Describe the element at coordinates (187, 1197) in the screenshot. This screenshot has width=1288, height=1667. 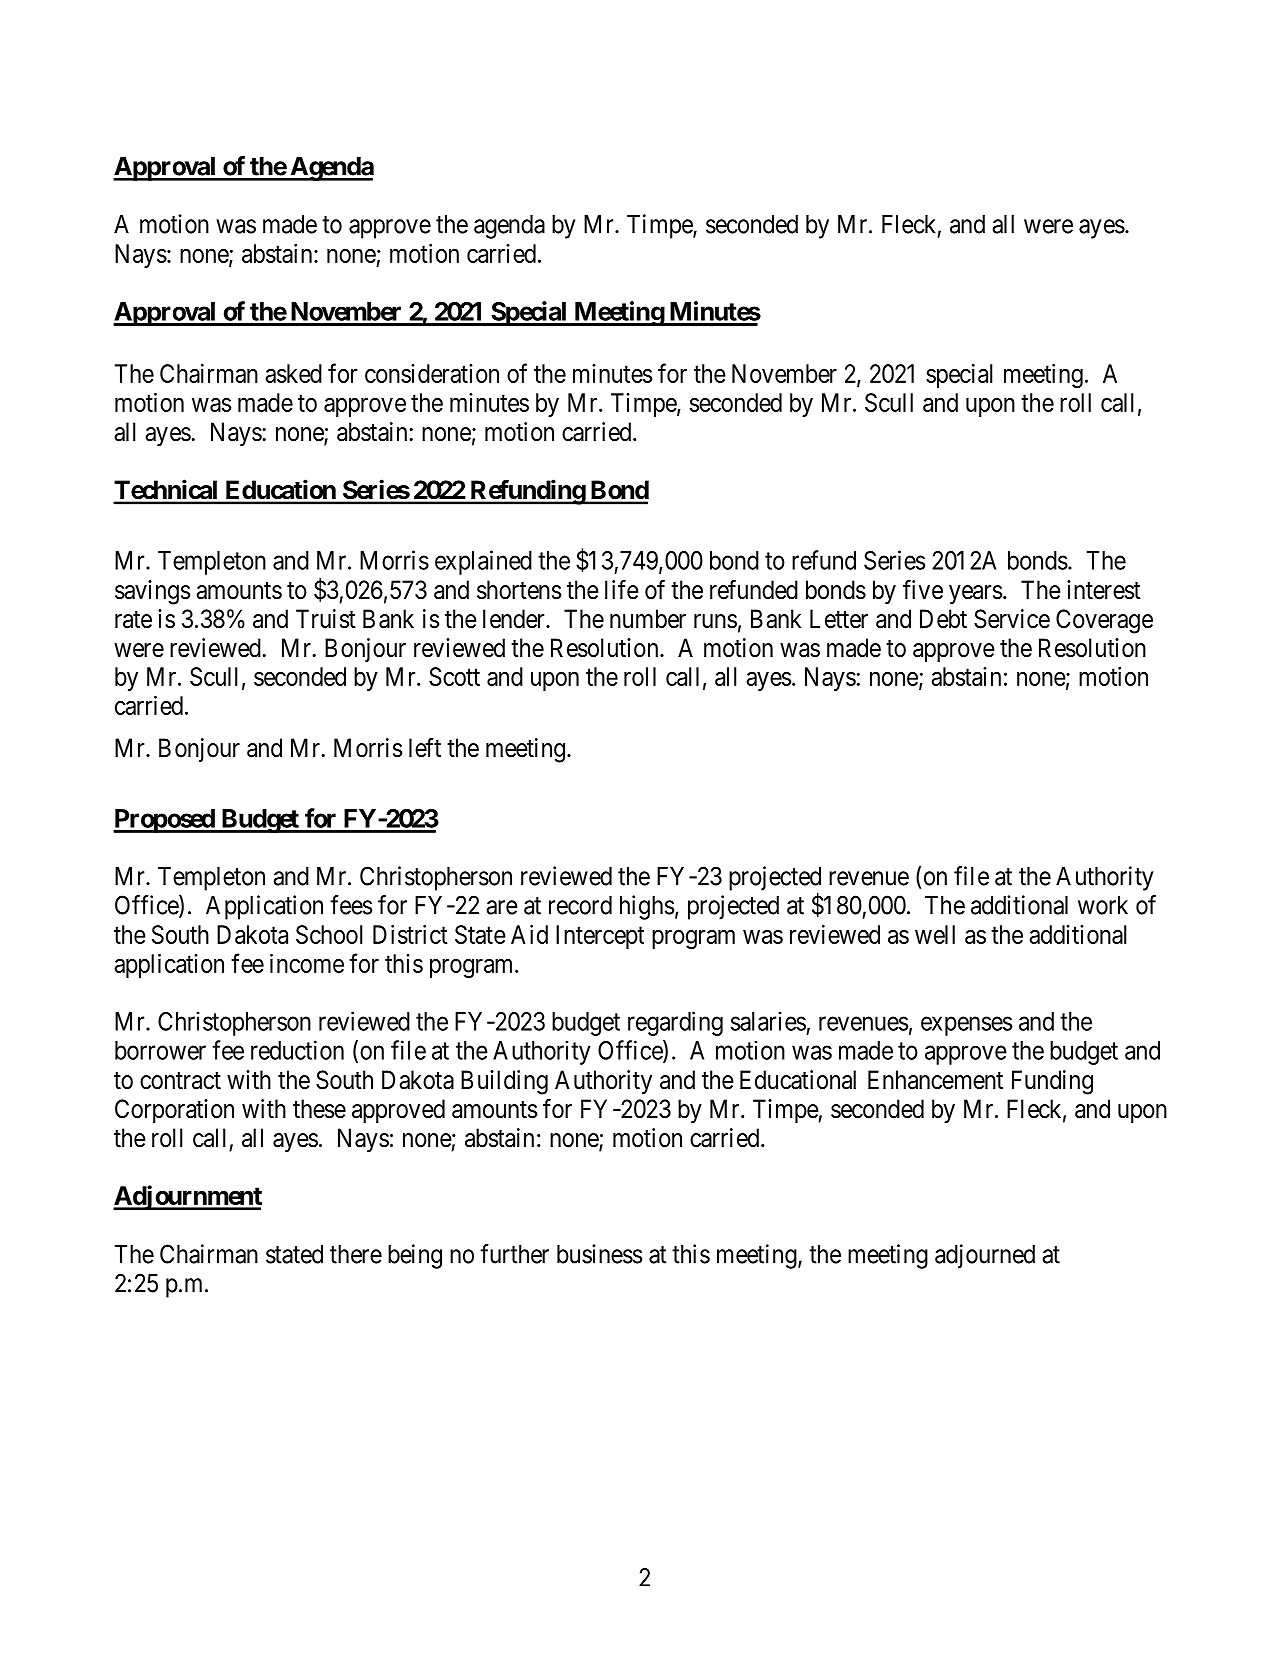
I see `Adjournment` at that location.
